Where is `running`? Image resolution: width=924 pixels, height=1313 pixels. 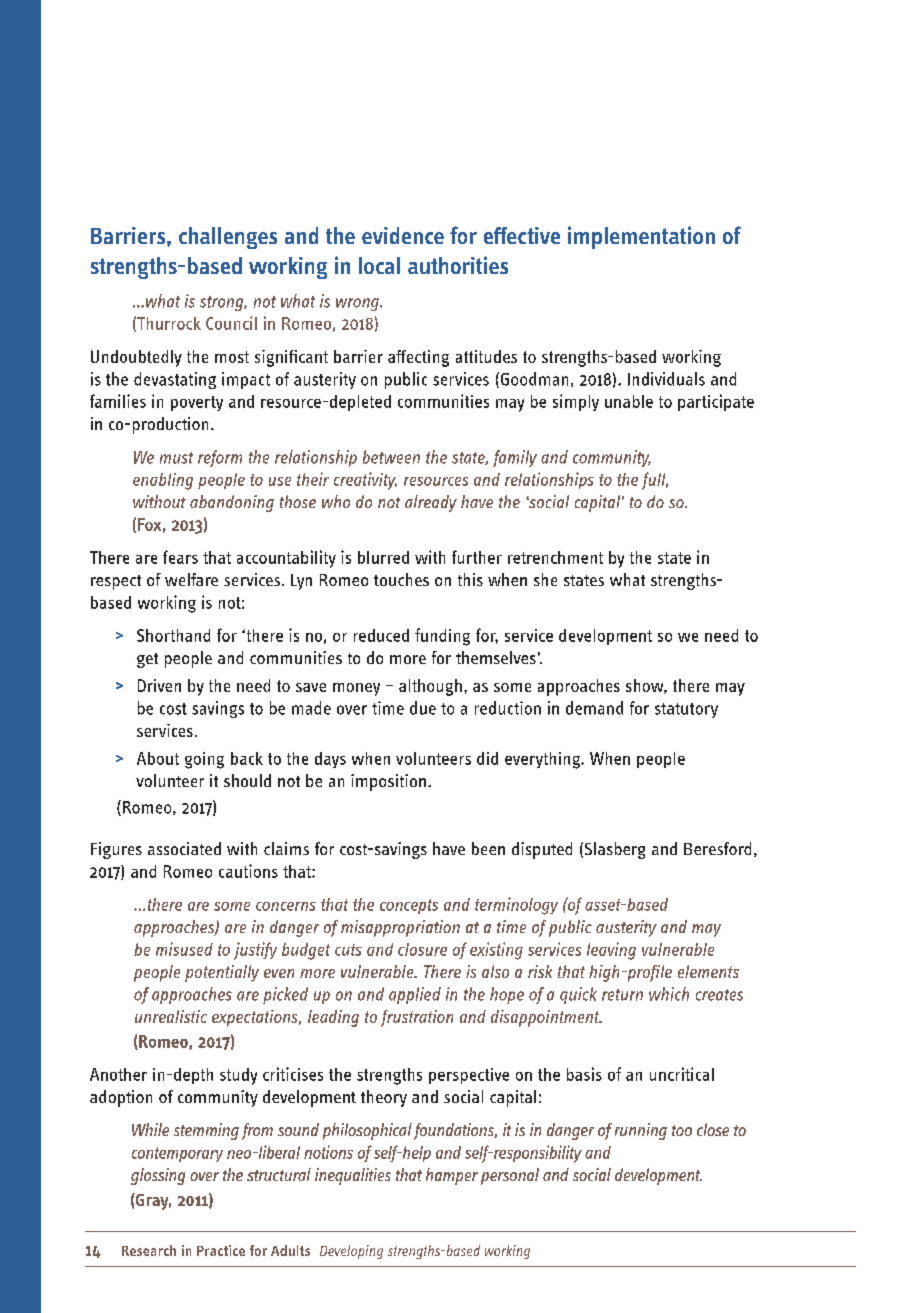 running is located at coordinates (641, 1131).
